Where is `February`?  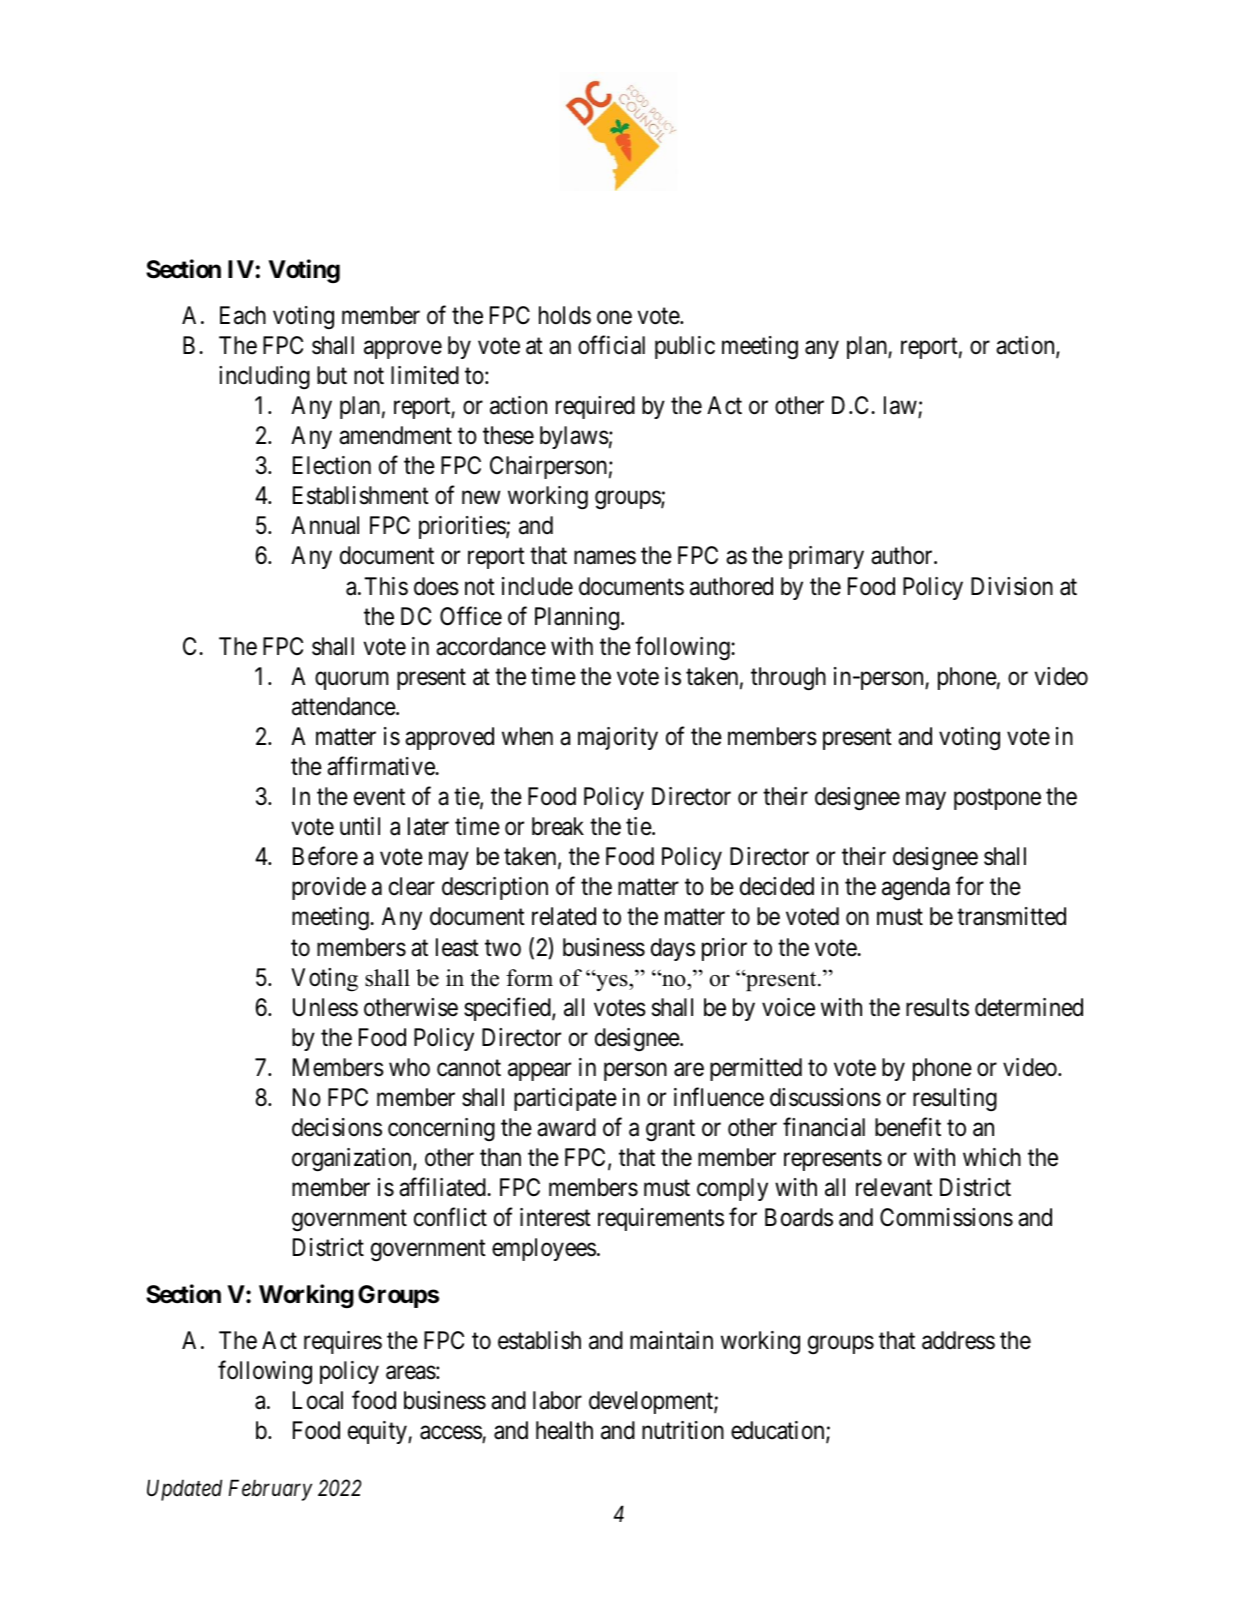
February is located at coordinates (270, 1490).
